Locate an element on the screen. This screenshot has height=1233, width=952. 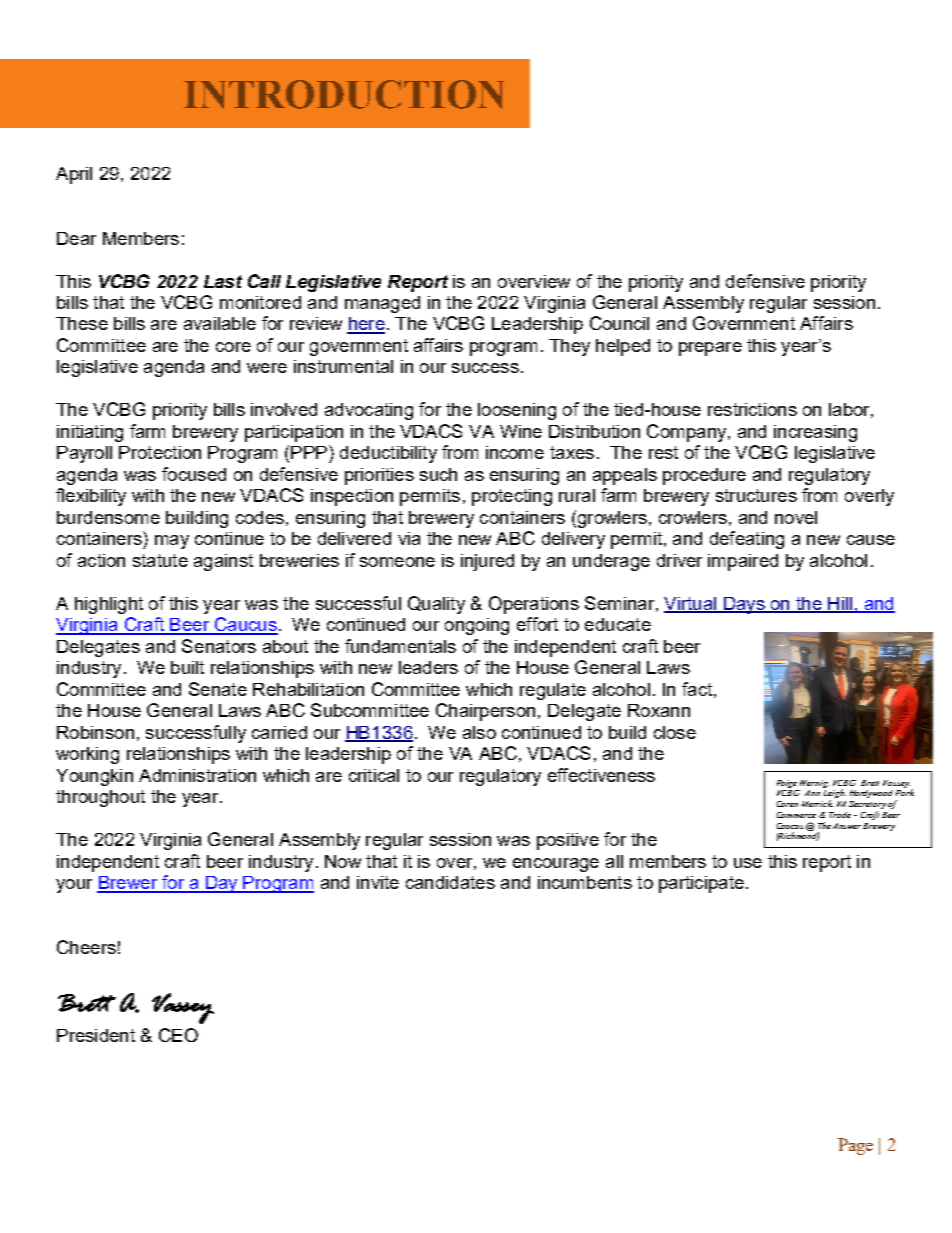
Protection is located at coordinates (160, 452).
